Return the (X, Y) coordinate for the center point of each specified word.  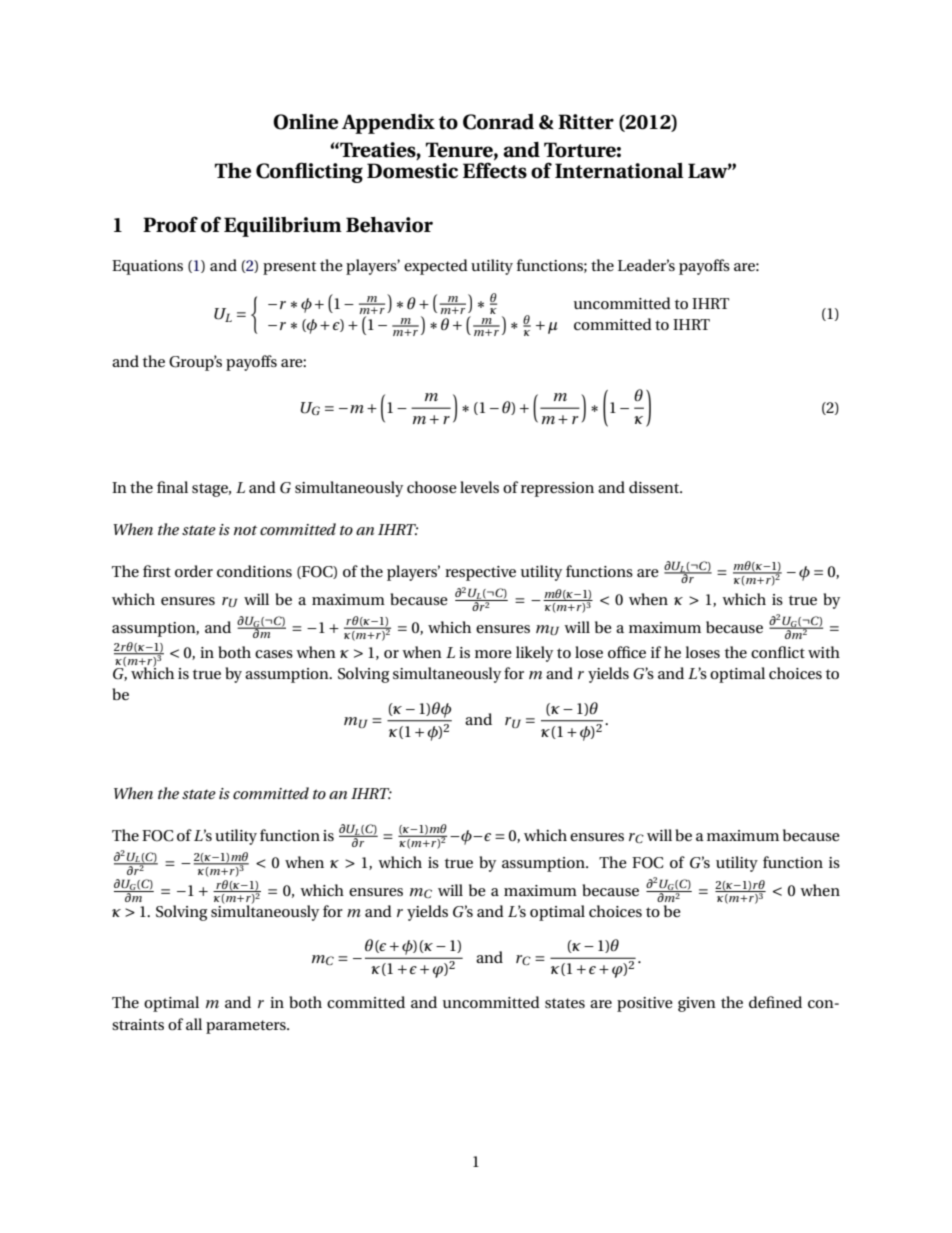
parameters (247, 1027)
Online (305, 122)
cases (274, 654)
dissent (655, 487)
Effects (495, 169)
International (619, 171)
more (493, 654)
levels (479, 487)
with (824, 652)
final (172, 487)
